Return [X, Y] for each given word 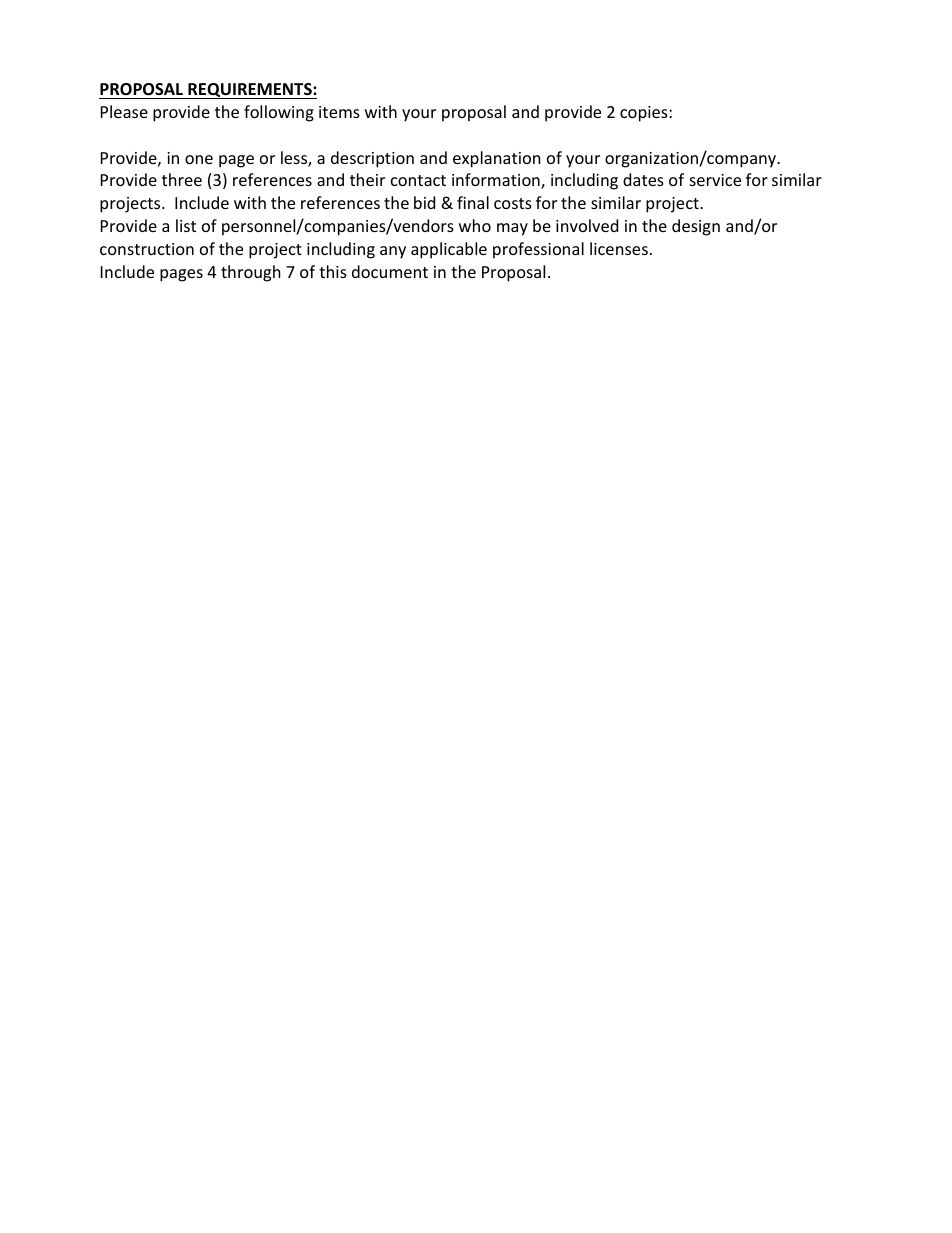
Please [124, 111]
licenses [619, 248]
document [390, 271]
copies [645, 114]
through [251, 273]
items [339, 112]
